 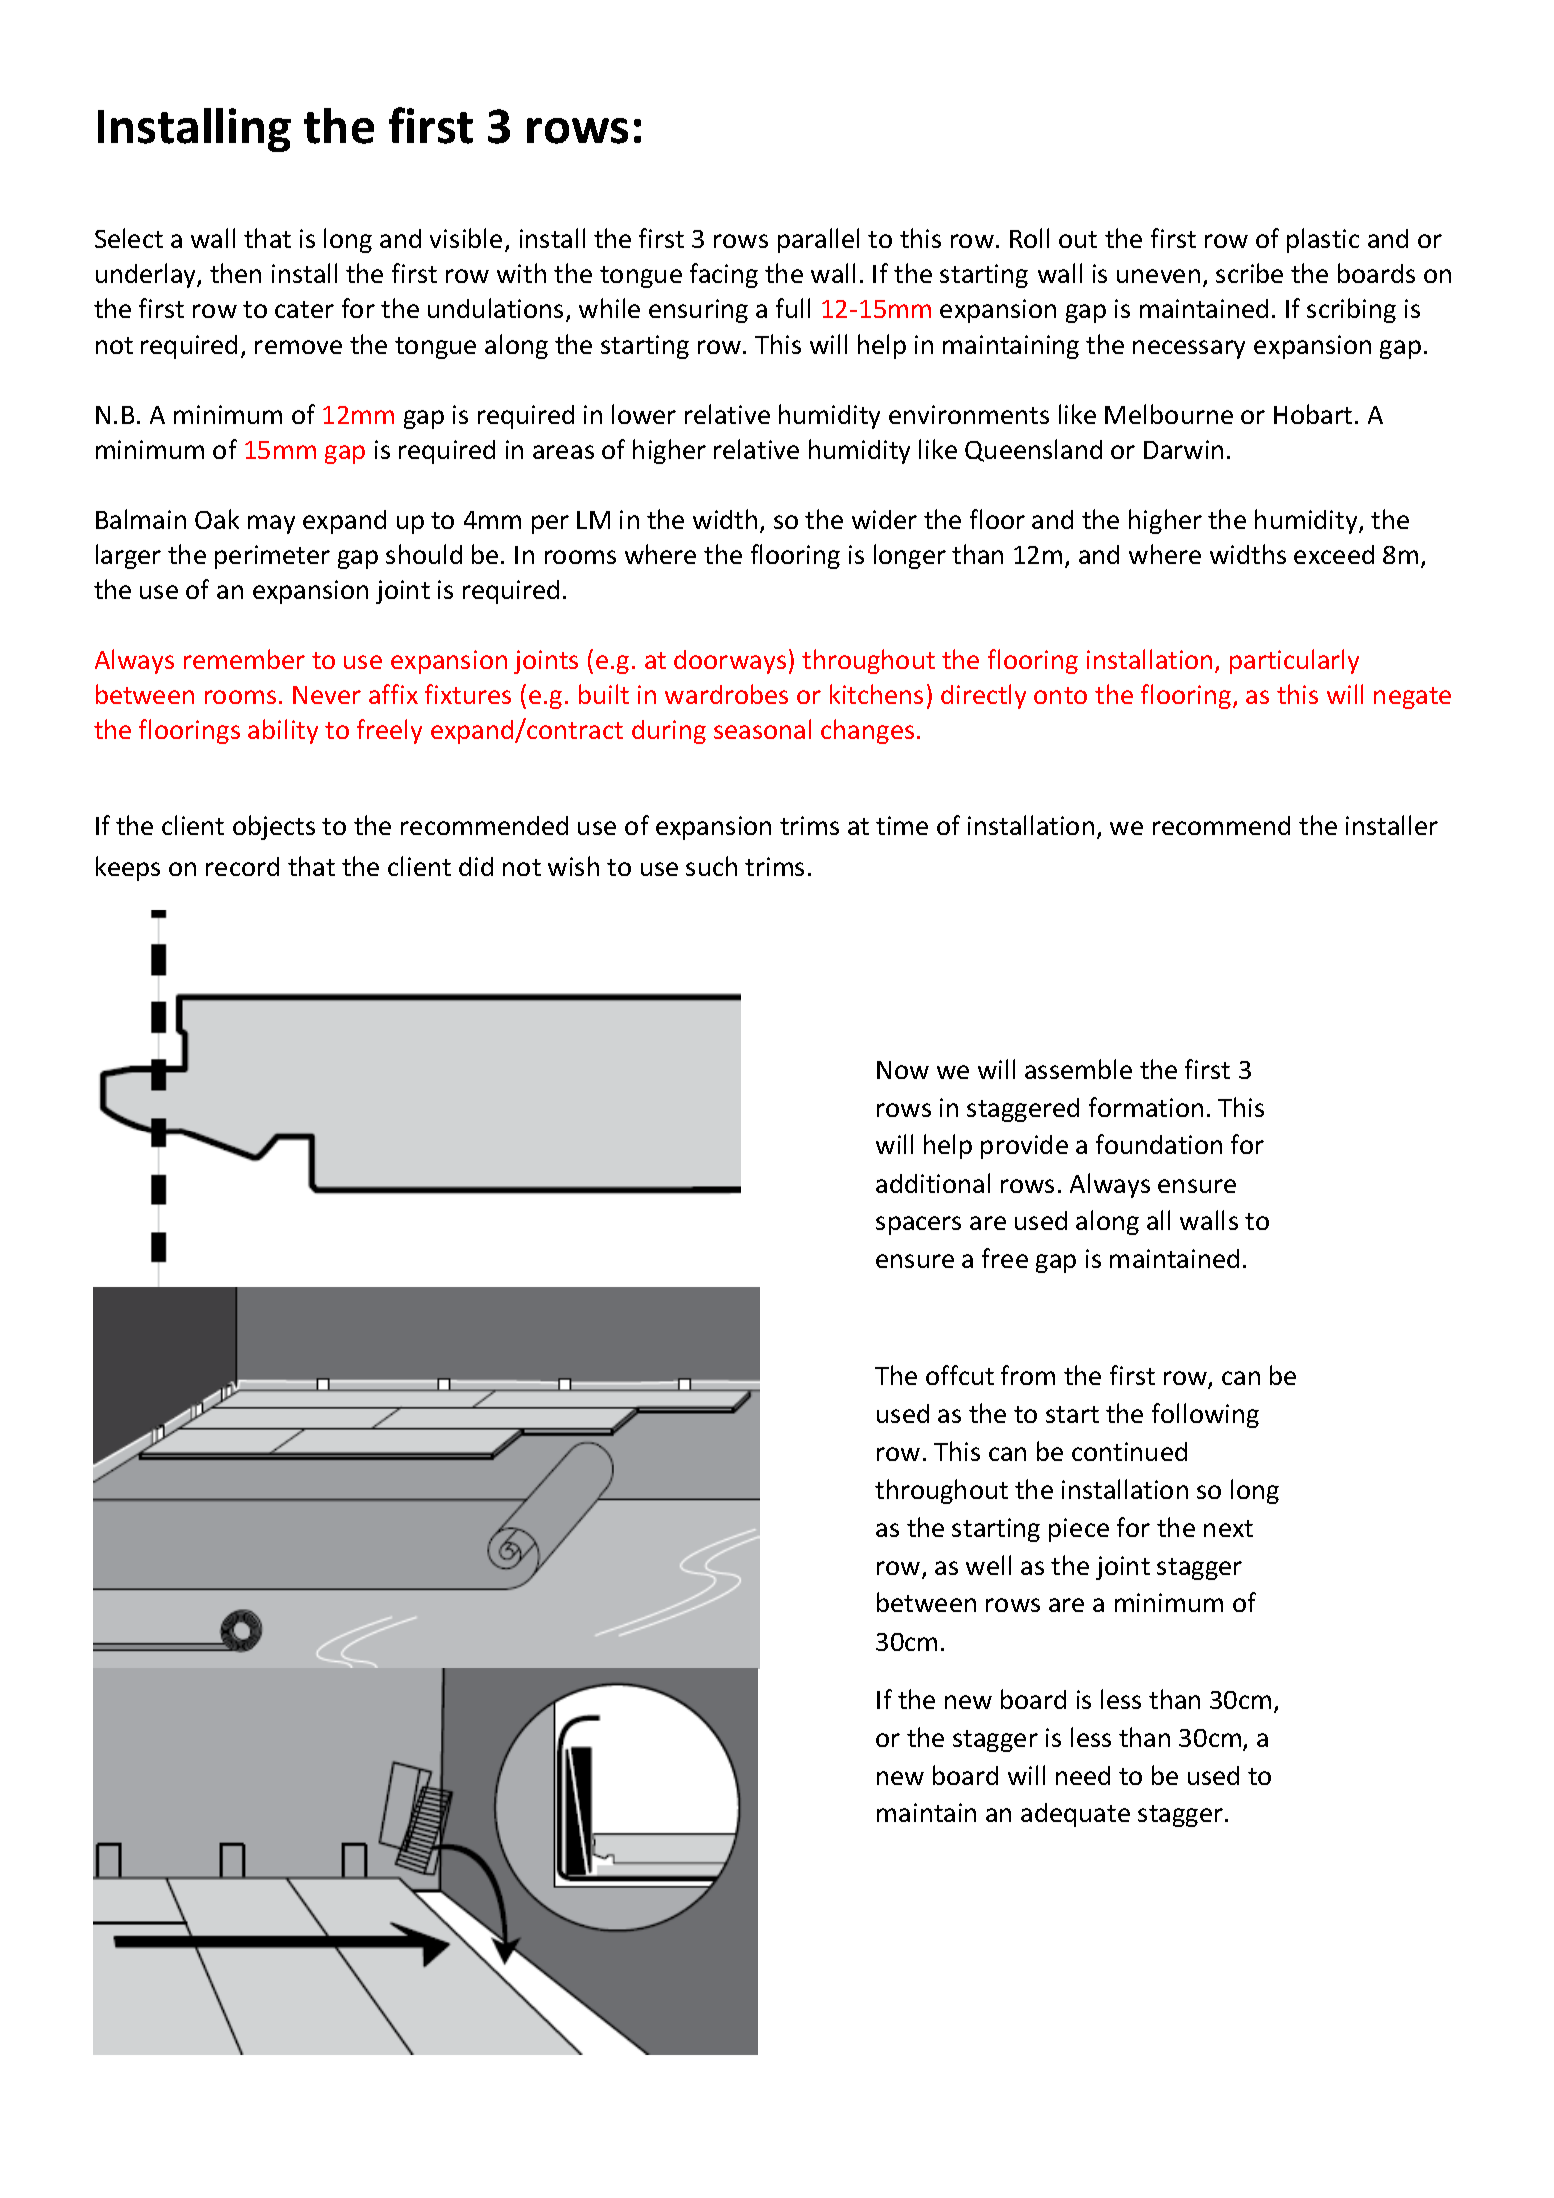 I want to click on well, so click(x=988, y=1565).
